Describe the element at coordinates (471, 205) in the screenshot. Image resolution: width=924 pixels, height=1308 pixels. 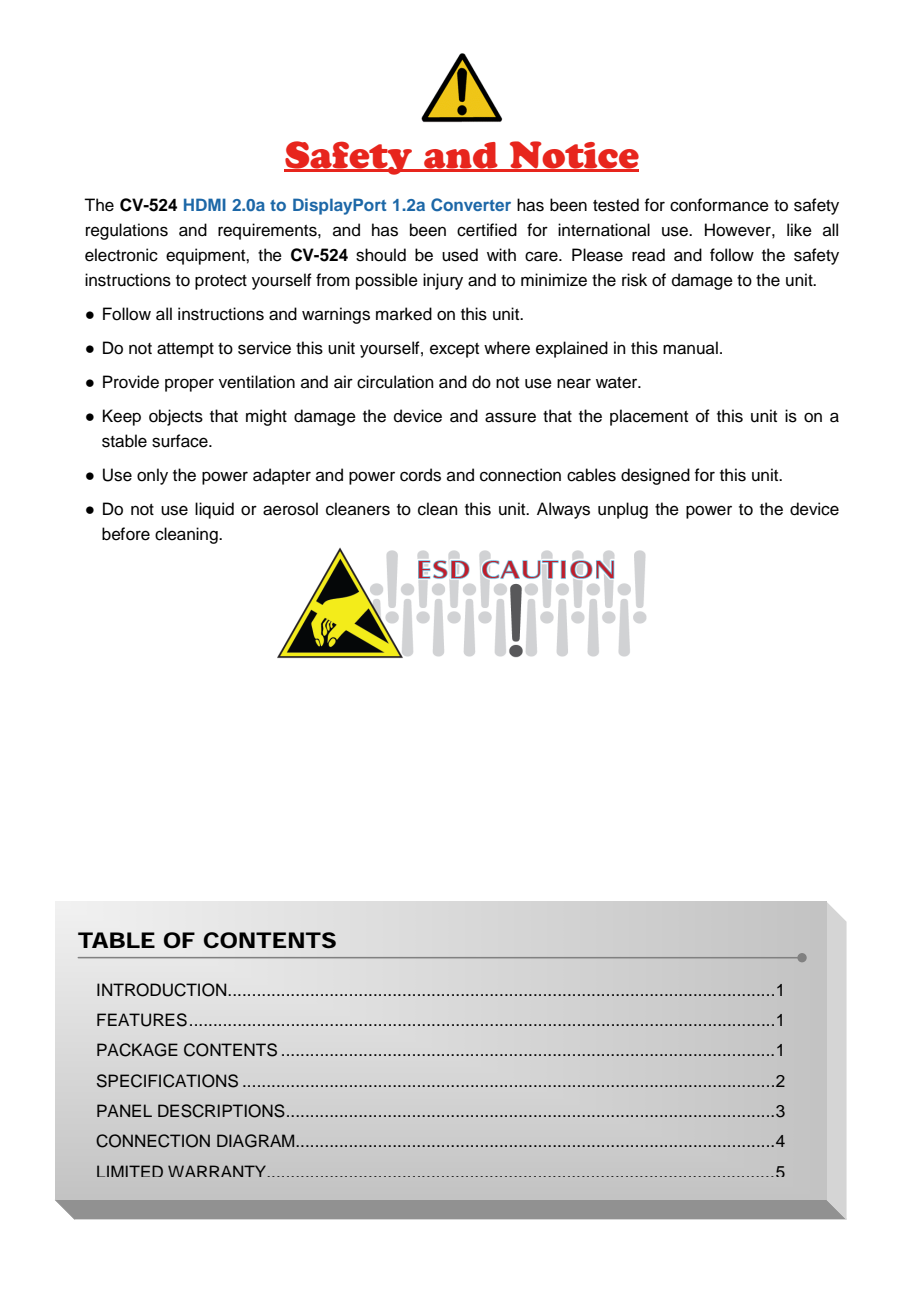
I see `Converter` at that location.
